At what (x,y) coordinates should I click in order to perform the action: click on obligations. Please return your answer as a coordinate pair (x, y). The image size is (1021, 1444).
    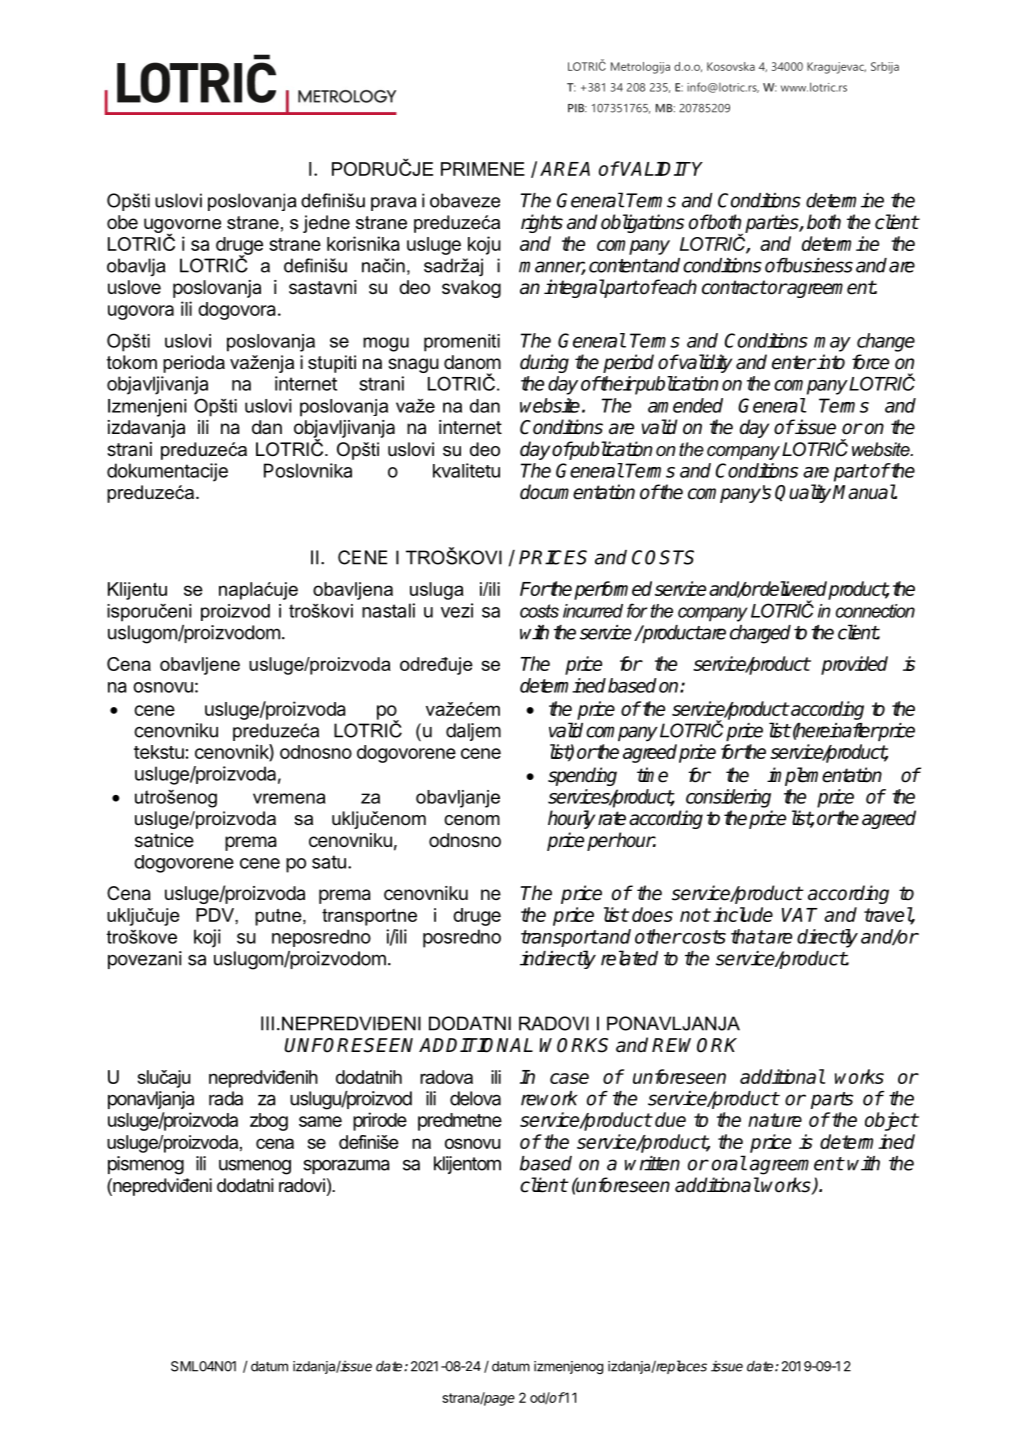
    Looking at the image, I should click on (642, 223).
